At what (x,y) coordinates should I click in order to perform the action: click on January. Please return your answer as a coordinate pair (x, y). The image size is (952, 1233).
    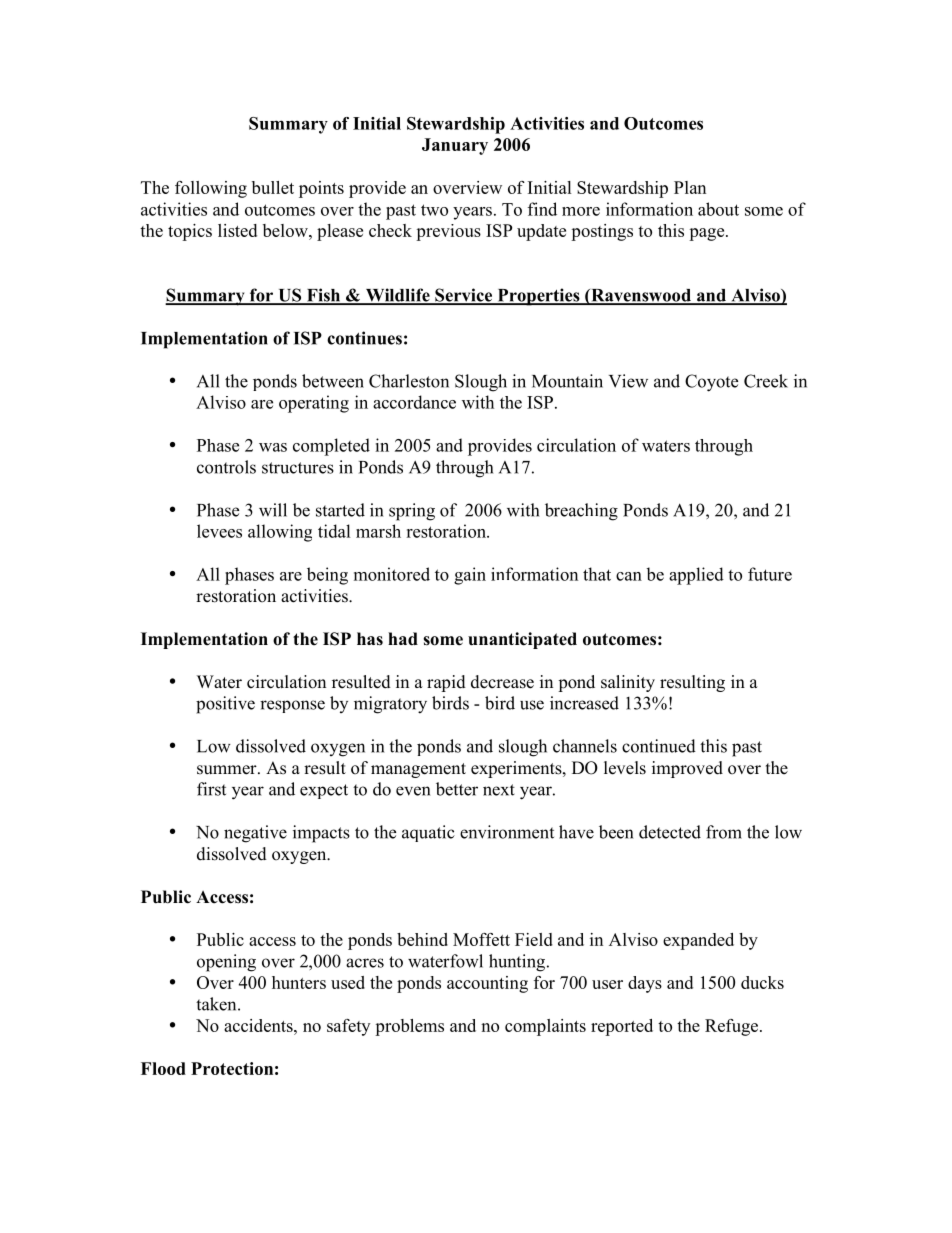
    Looking at the image, I should click on (455, 146).
